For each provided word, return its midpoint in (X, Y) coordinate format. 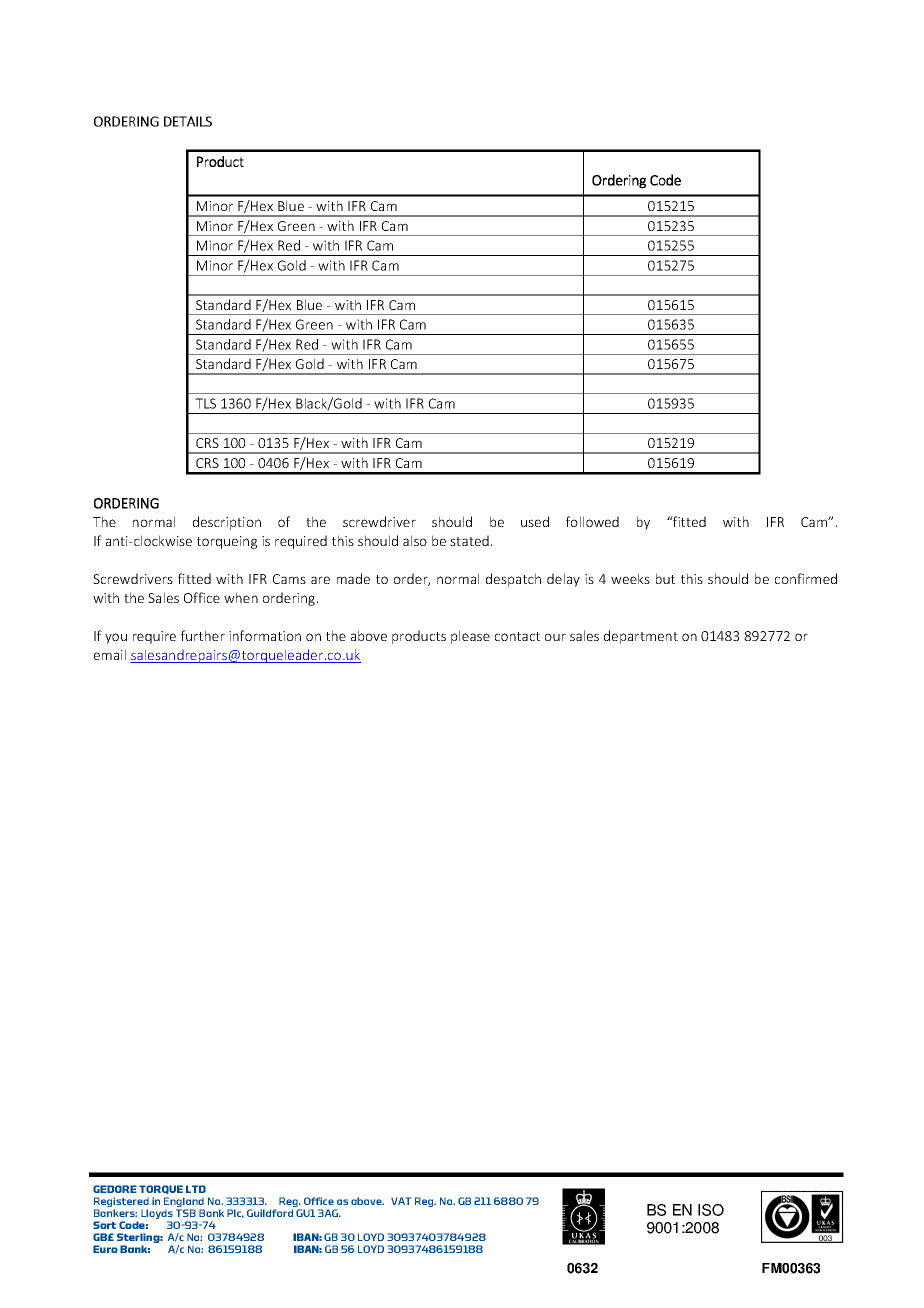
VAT (401, 1201)
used (535, 521)
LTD (196, 1189)
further (203, 635)
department (641, 637)
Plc (235, 1213)
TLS (205, 403)
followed (592, 521)
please (470, 637)
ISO (711, 1210)
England (184, 1203)
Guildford (270, 1213)
